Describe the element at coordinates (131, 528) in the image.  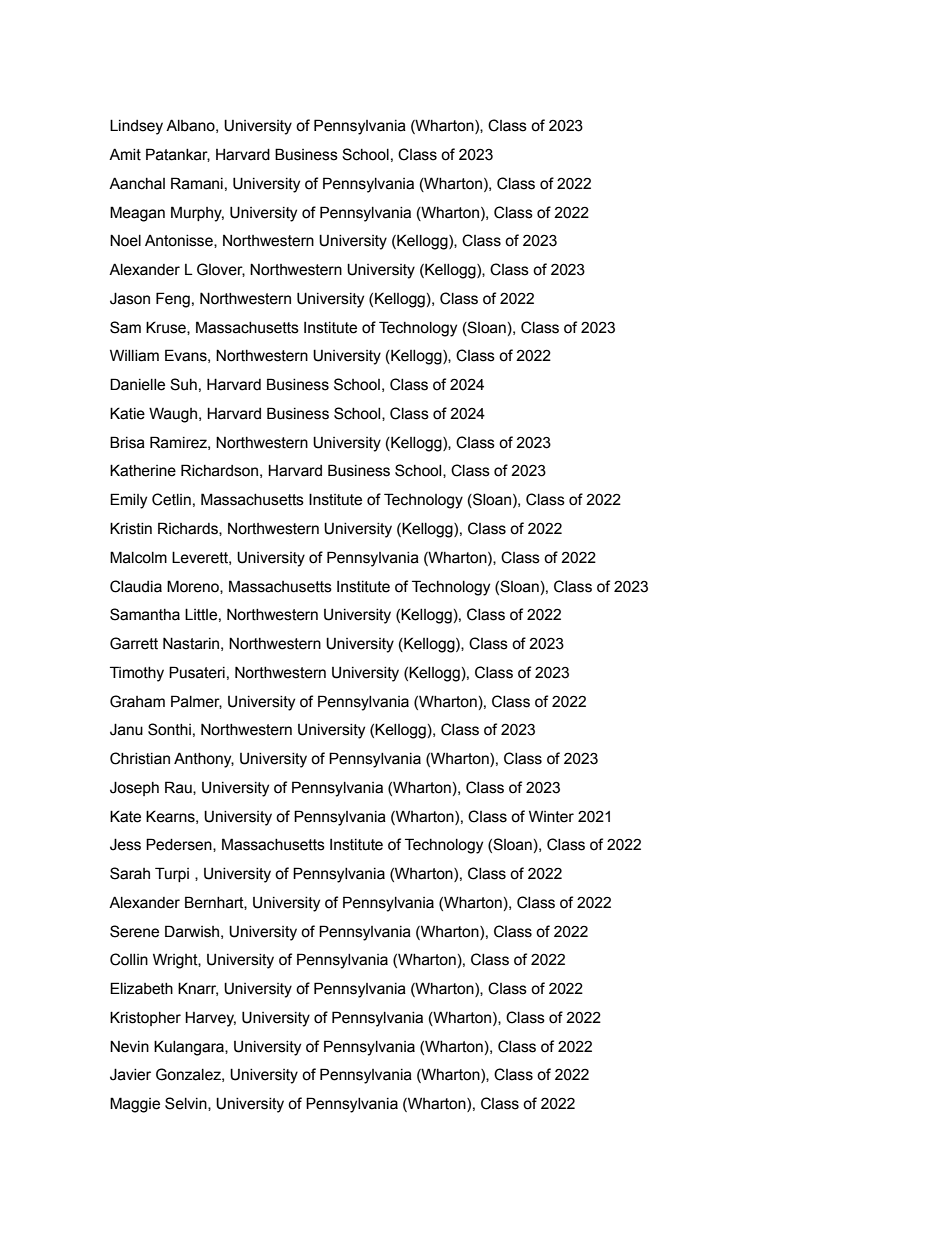
I see `Kristin` at that location.
